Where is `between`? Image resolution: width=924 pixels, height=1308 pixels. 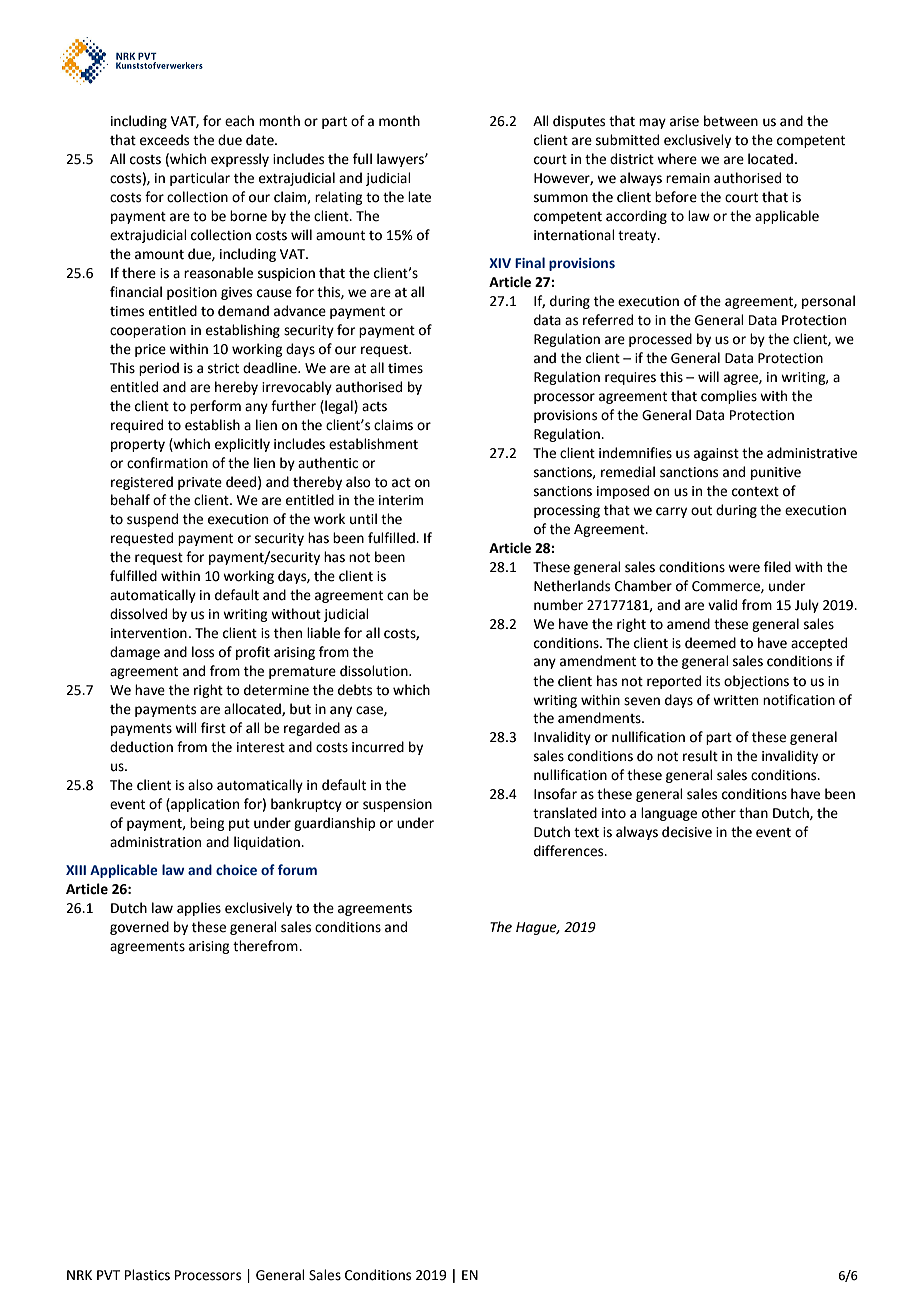
between is located at coordinates (731, 121).
